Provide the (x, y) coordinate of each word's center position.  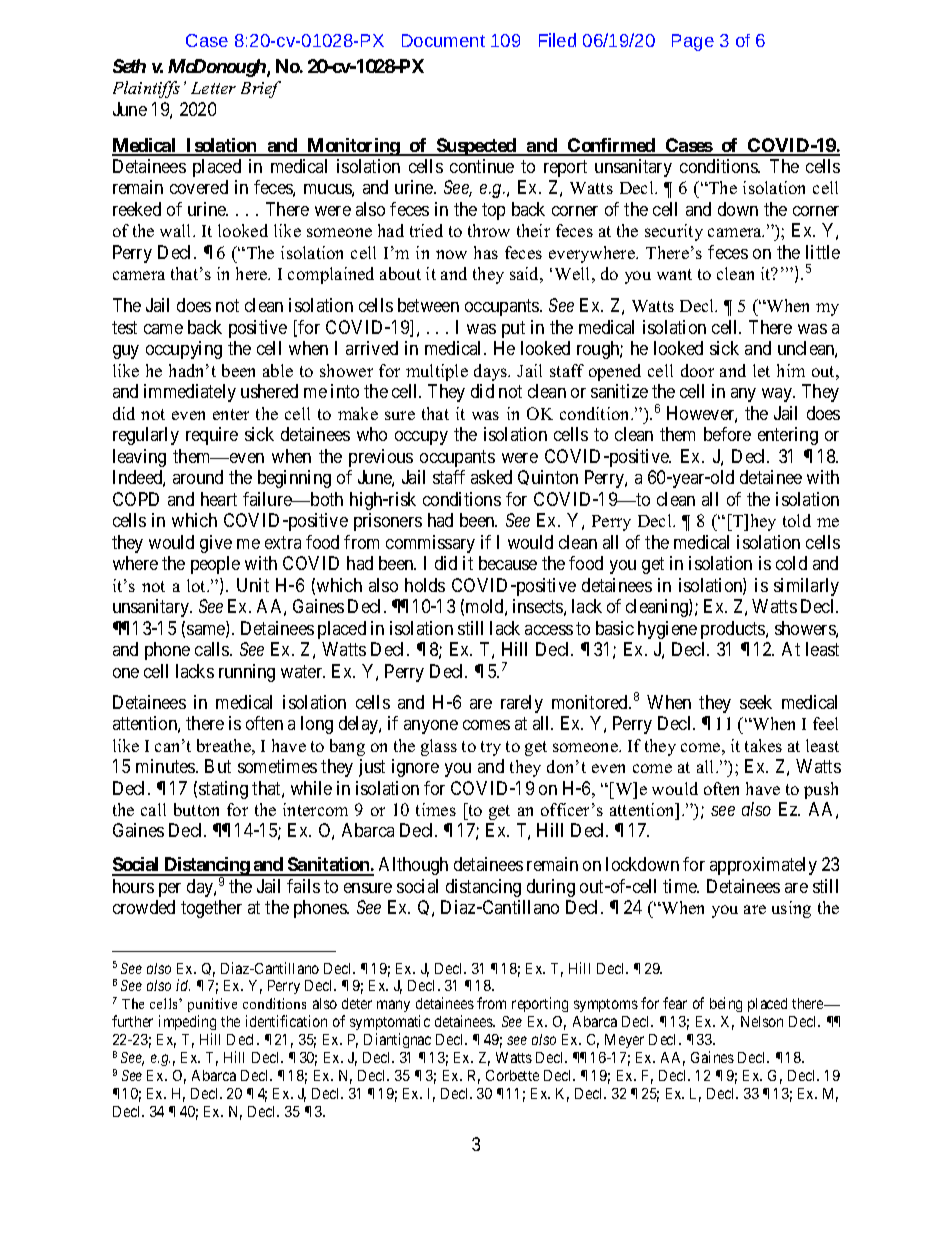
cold (791, 563)
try (491, 748)
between (428, 305)
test (124, 327)
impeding (187, 1024)
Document (443, 40)
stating (223, 790)
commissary (430, 544)
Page (693, 42)
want (674, 274)
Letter (213, 88)
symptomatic (390, 1024)
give (216, 544)
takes (763, 745)
